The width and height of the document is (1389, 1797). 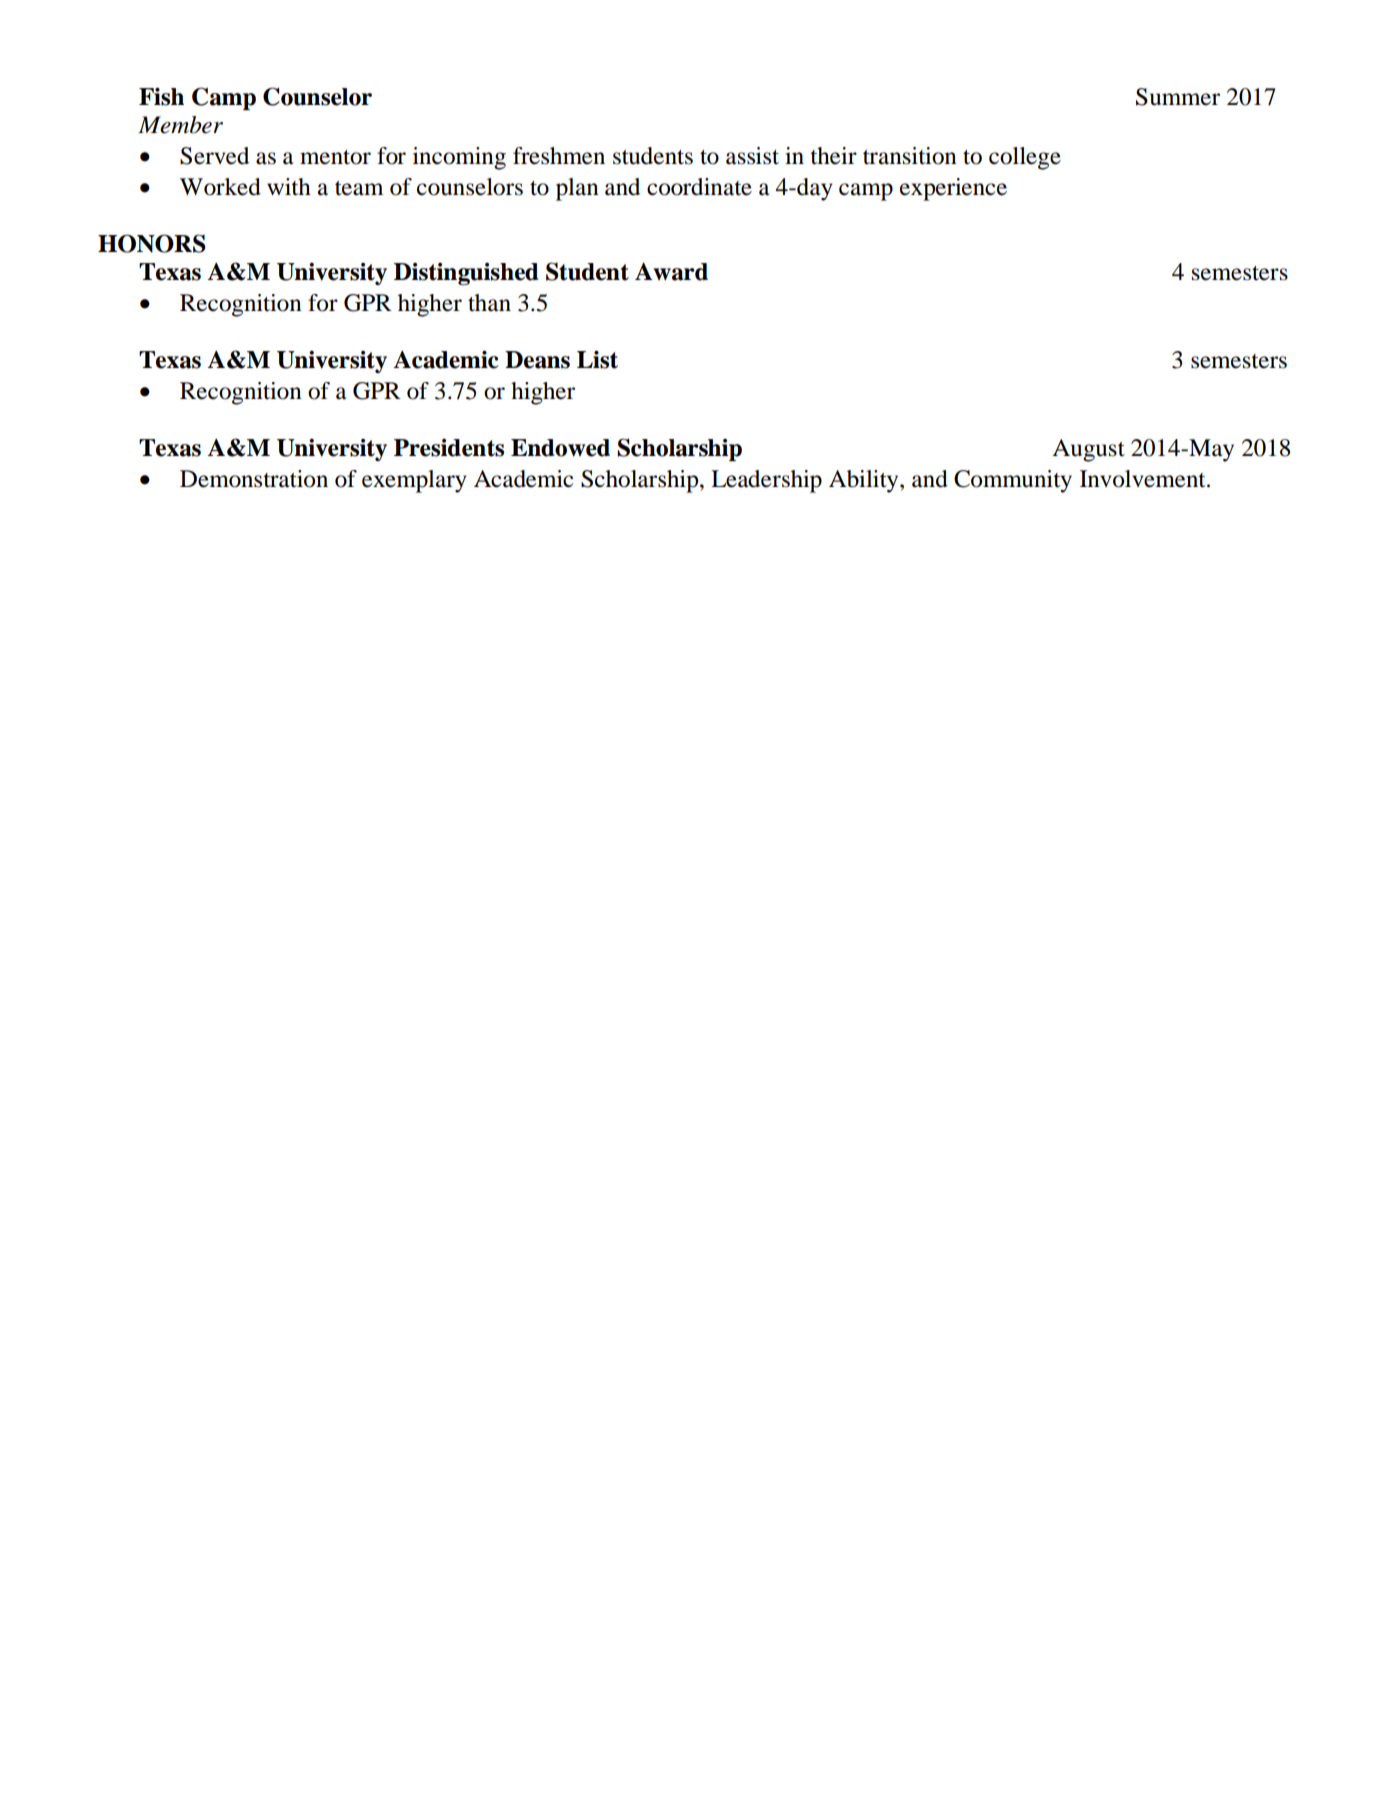 What do you see at coordinates (1178, 97) in the document?
I see `Summer` at bounding box center [1178, 97].
